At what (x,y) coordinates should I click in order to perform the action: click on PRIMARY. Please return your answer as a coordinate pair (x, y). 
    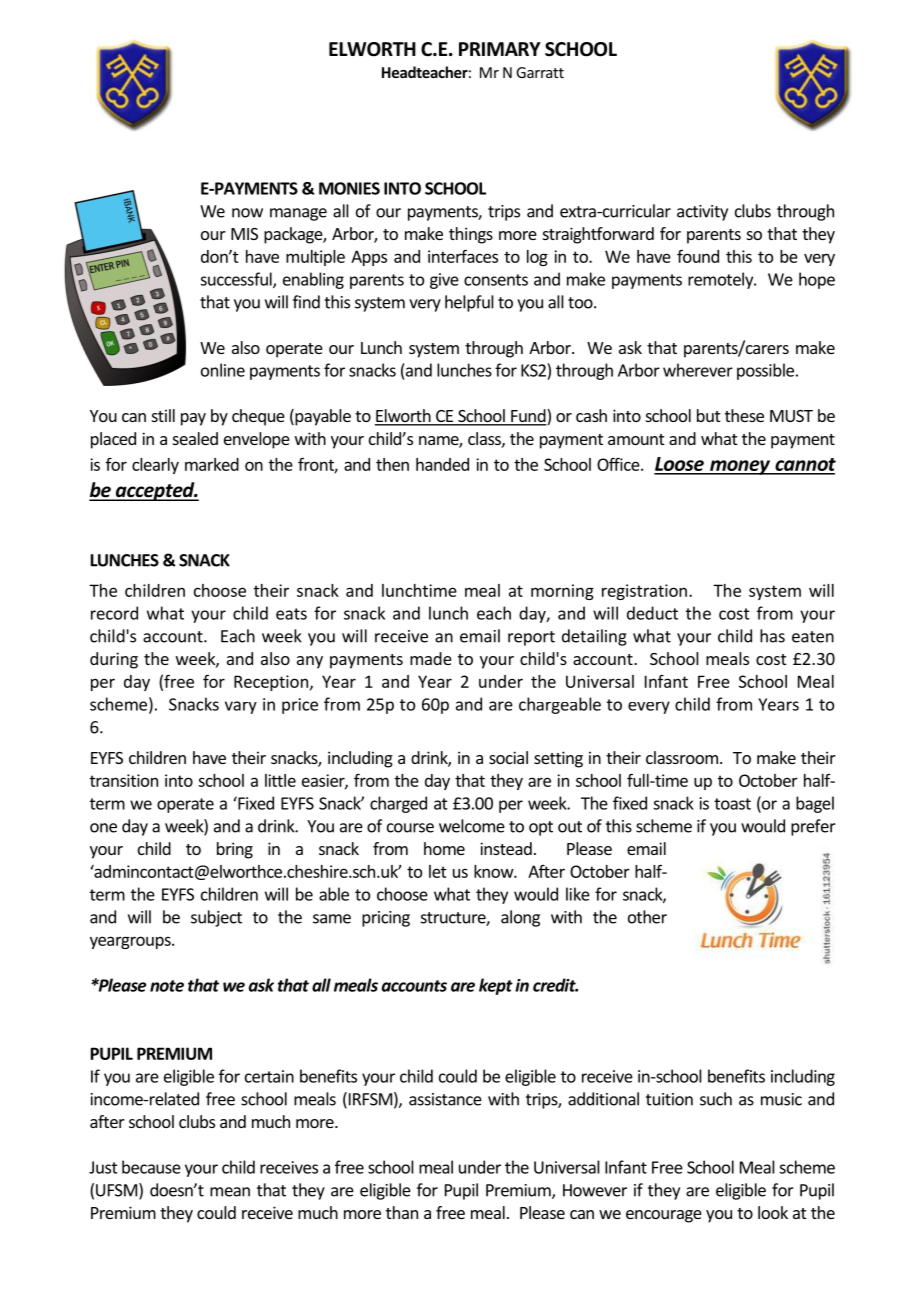
    Looking at the image, I should click on (500, 49).
